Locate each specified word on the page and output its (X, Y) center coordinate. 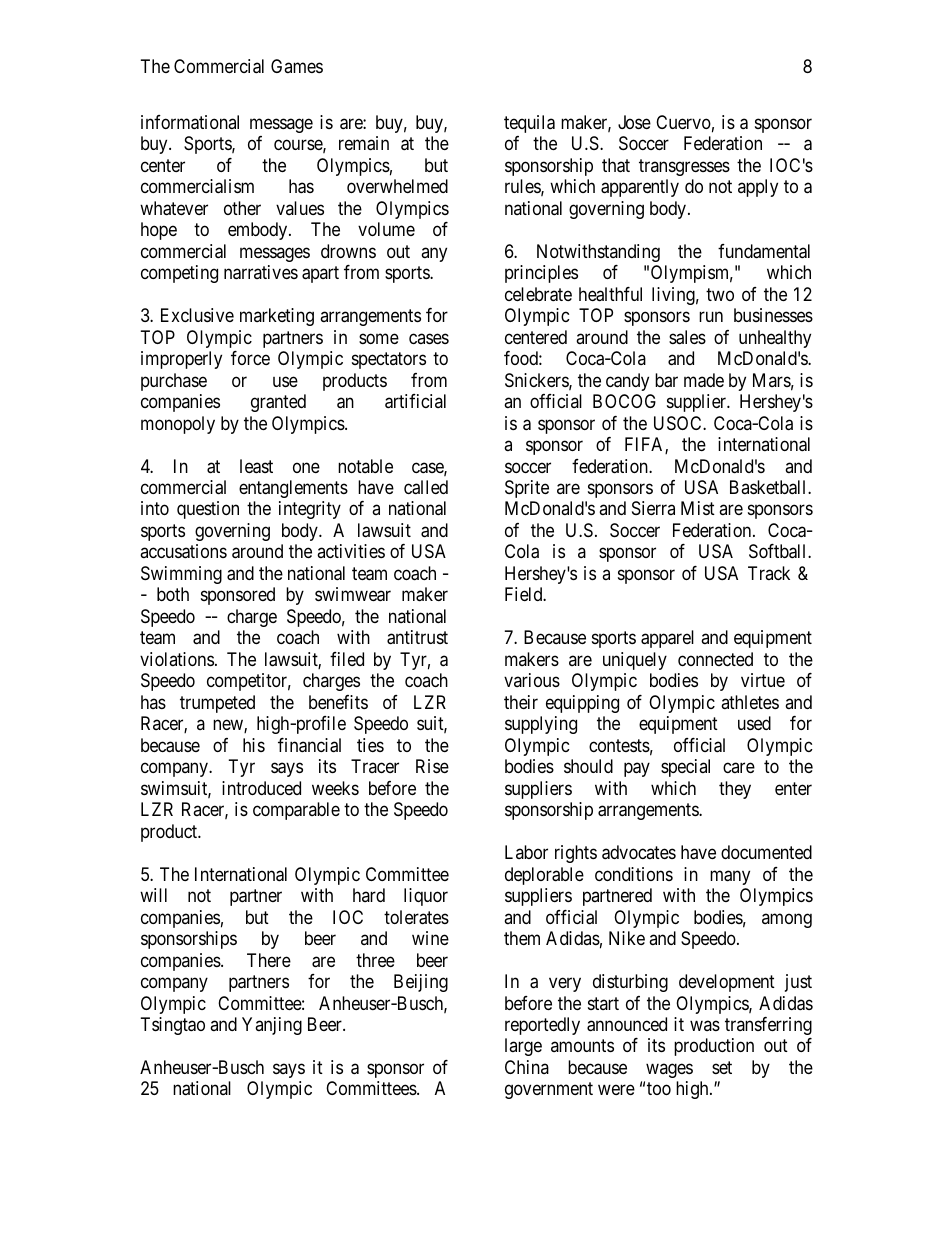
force (250, 358)
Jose (634, 122)
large (523, 1047)
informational (190, 122)
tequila (529, 124)
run (711, 317)
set (722, 1067)
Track (769, 573)
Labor (526, 852)
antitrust (417, 637)
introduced (261, 788)
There (269, 960)
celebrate (538, 294)
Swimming (181, 575)
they (735, 790)
